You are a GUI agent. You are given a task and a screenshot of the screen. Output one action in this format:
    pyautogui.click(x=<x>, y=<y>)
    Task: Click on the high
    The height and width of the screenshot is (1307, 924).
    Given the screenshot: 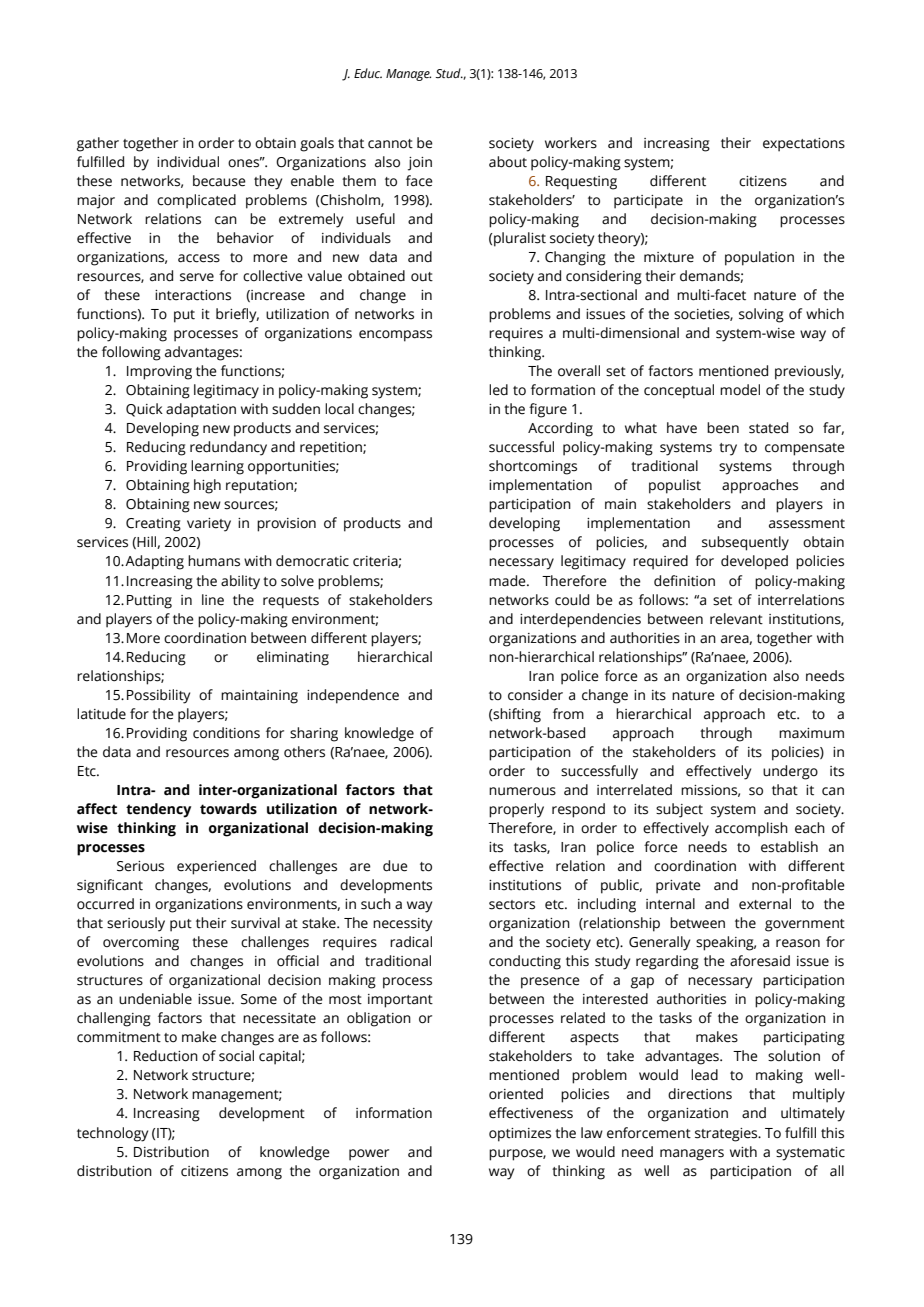 What is the action you would take?
    pyautogui.click(x=207, y=486)
